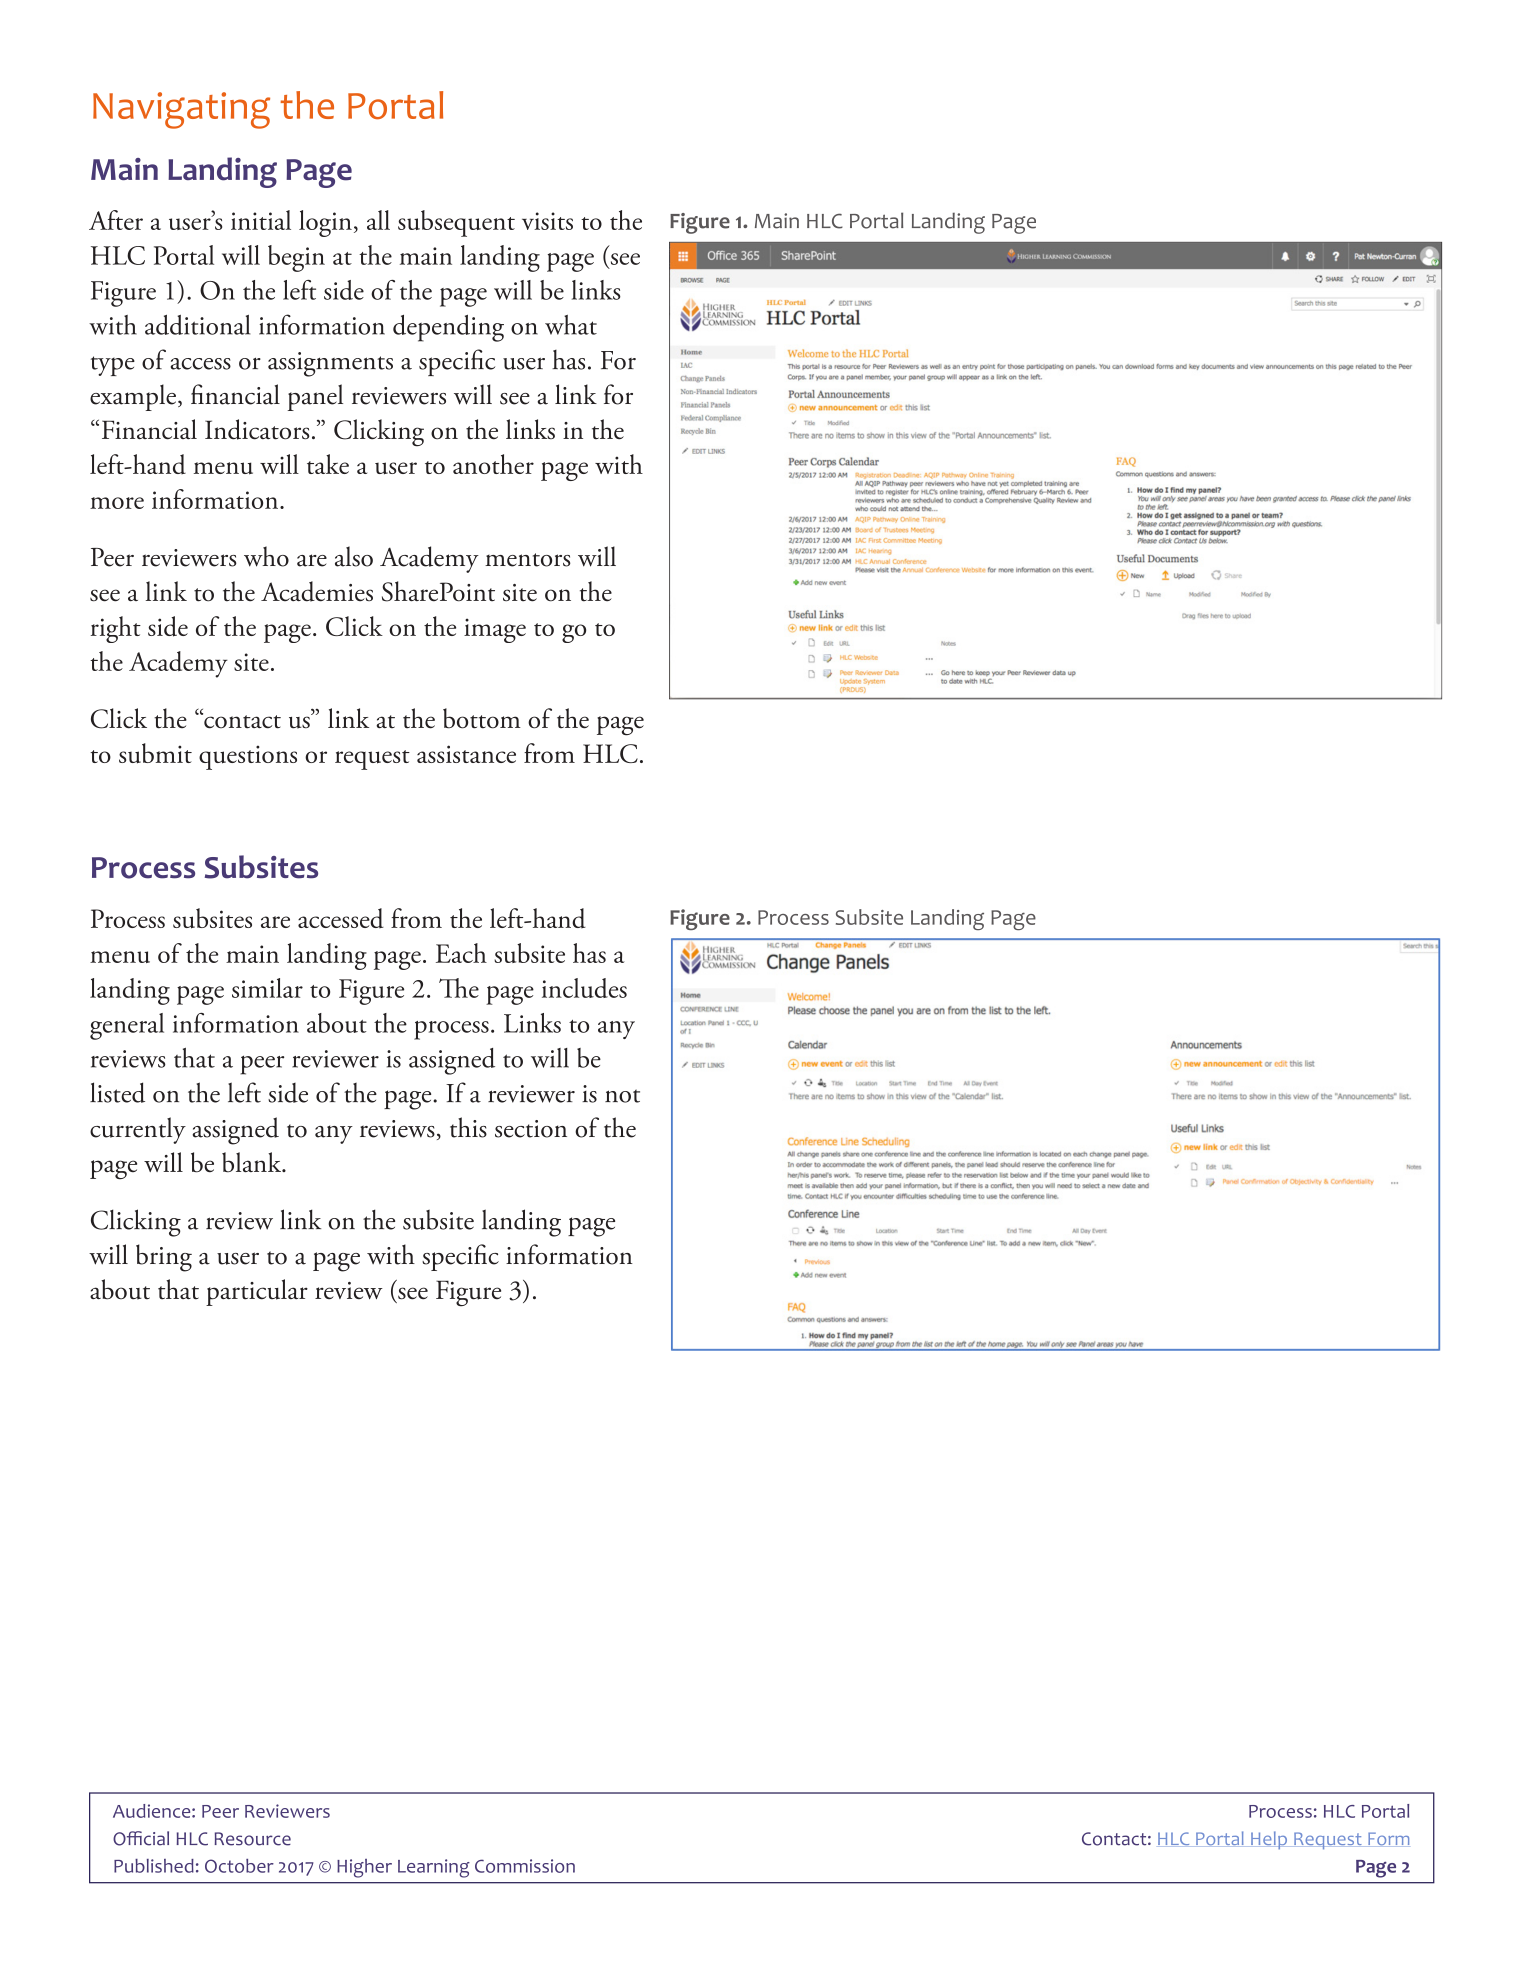 The image size is (1524, 1973). Describe the element at coordinates (257, 1292) in the screenshot. I see `particular` at that location.
